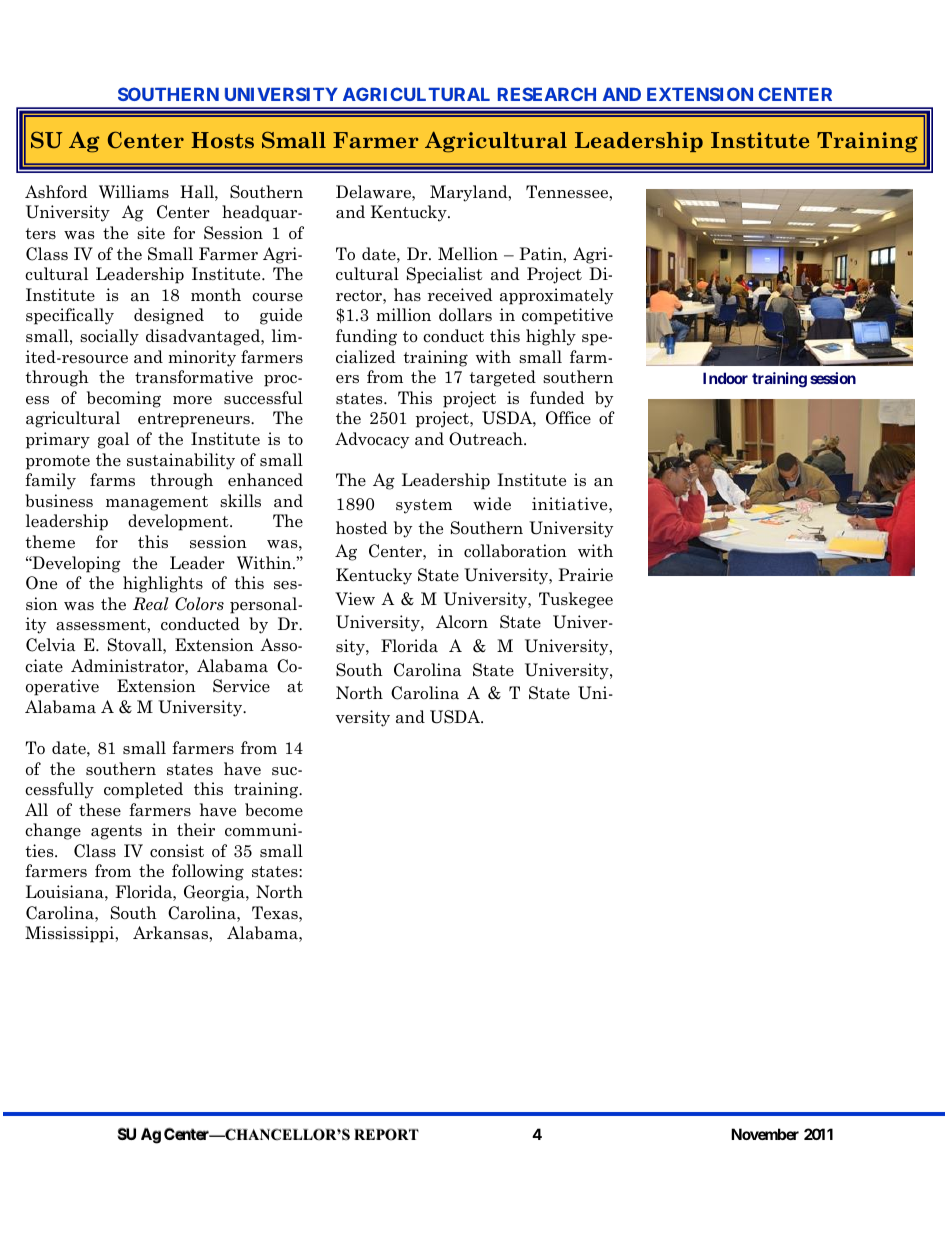  I want to click on November, so click(765, 1134).
